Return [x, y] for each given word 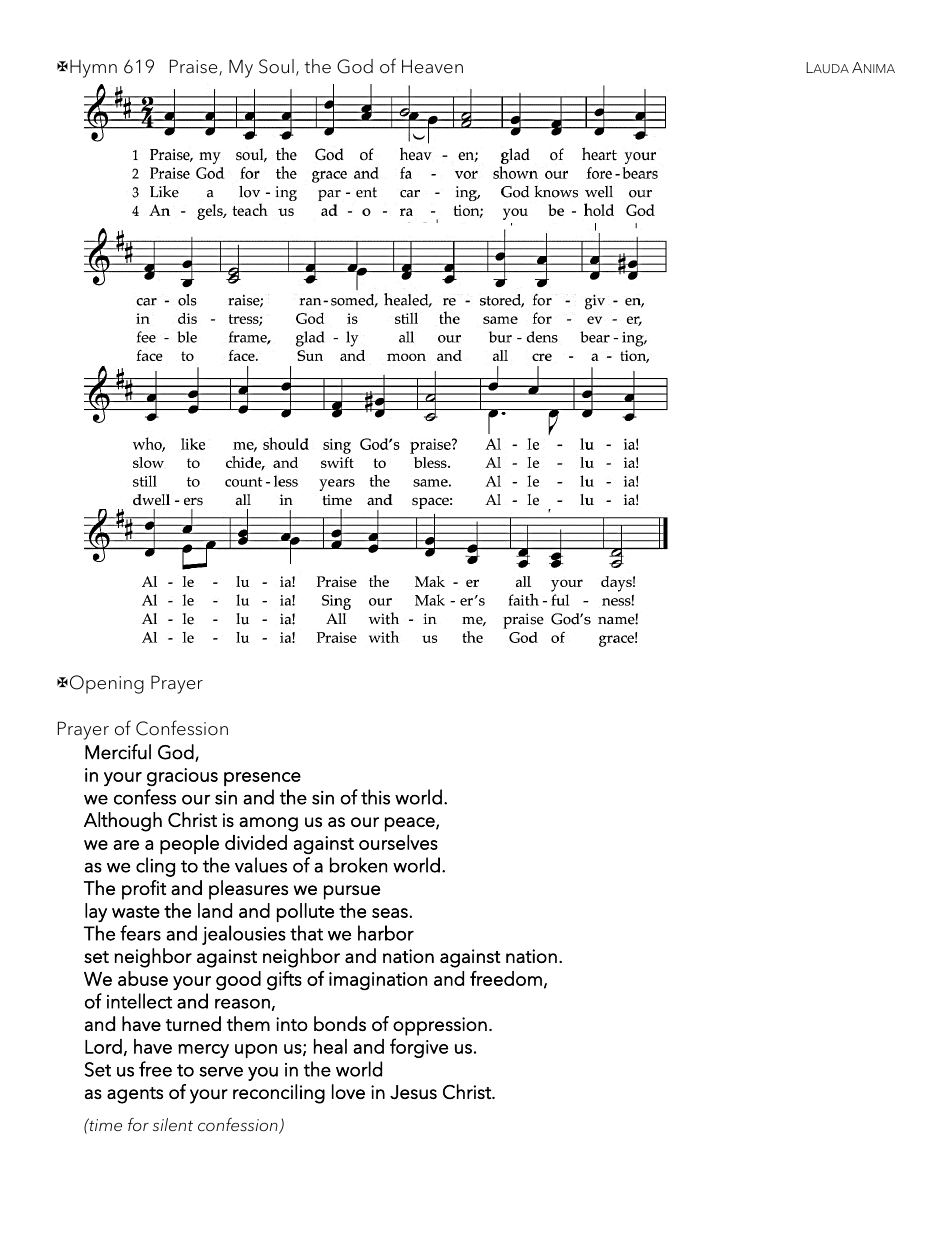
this [375, 797]
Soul [276, 66]
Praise [195, 67]
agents [135, 1095]
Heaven [432, 66]
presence [262, 779]
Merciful [118, 752]
